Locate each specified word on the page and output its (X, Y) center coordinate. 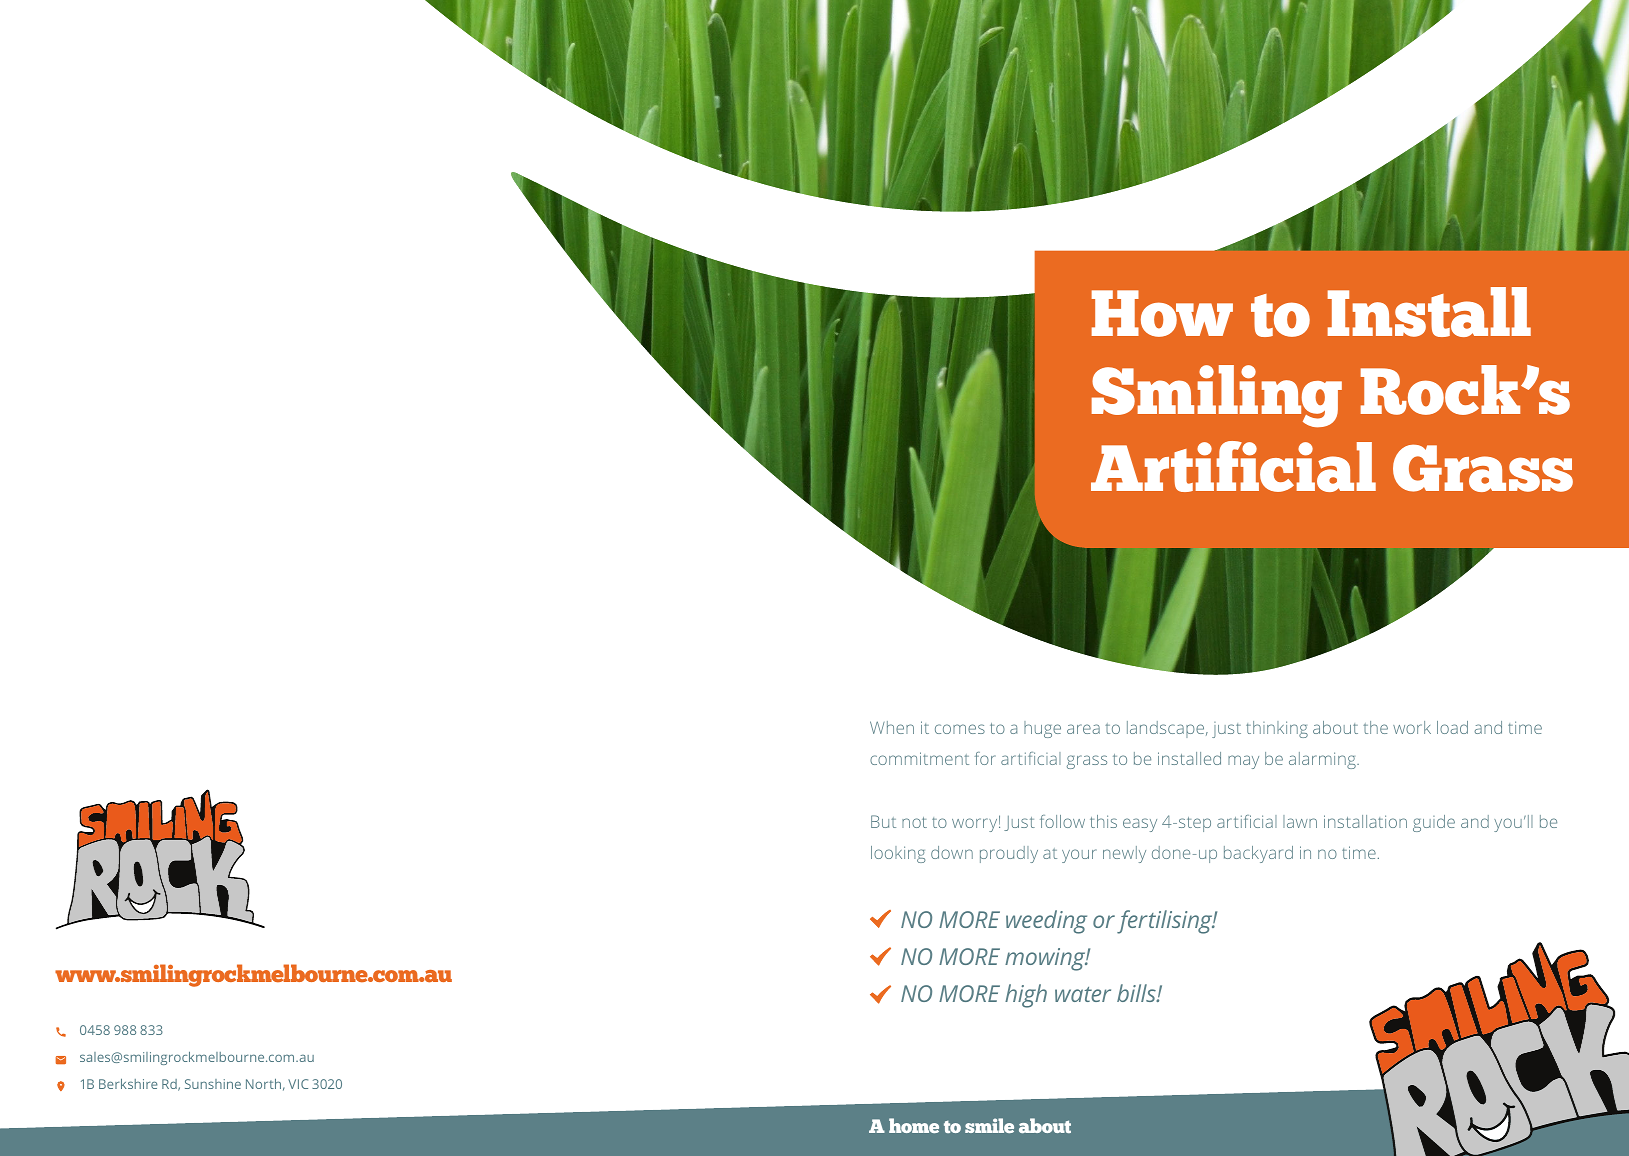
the (1375, 727)
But (883, 821)
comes (960, 729)
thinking (1277, 729)
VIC (298, 1084)
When (892, 727)
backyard (1258, 854)
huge (1042, 729)
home (914, 1125)
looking (898, 854)
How (1162, 313)
